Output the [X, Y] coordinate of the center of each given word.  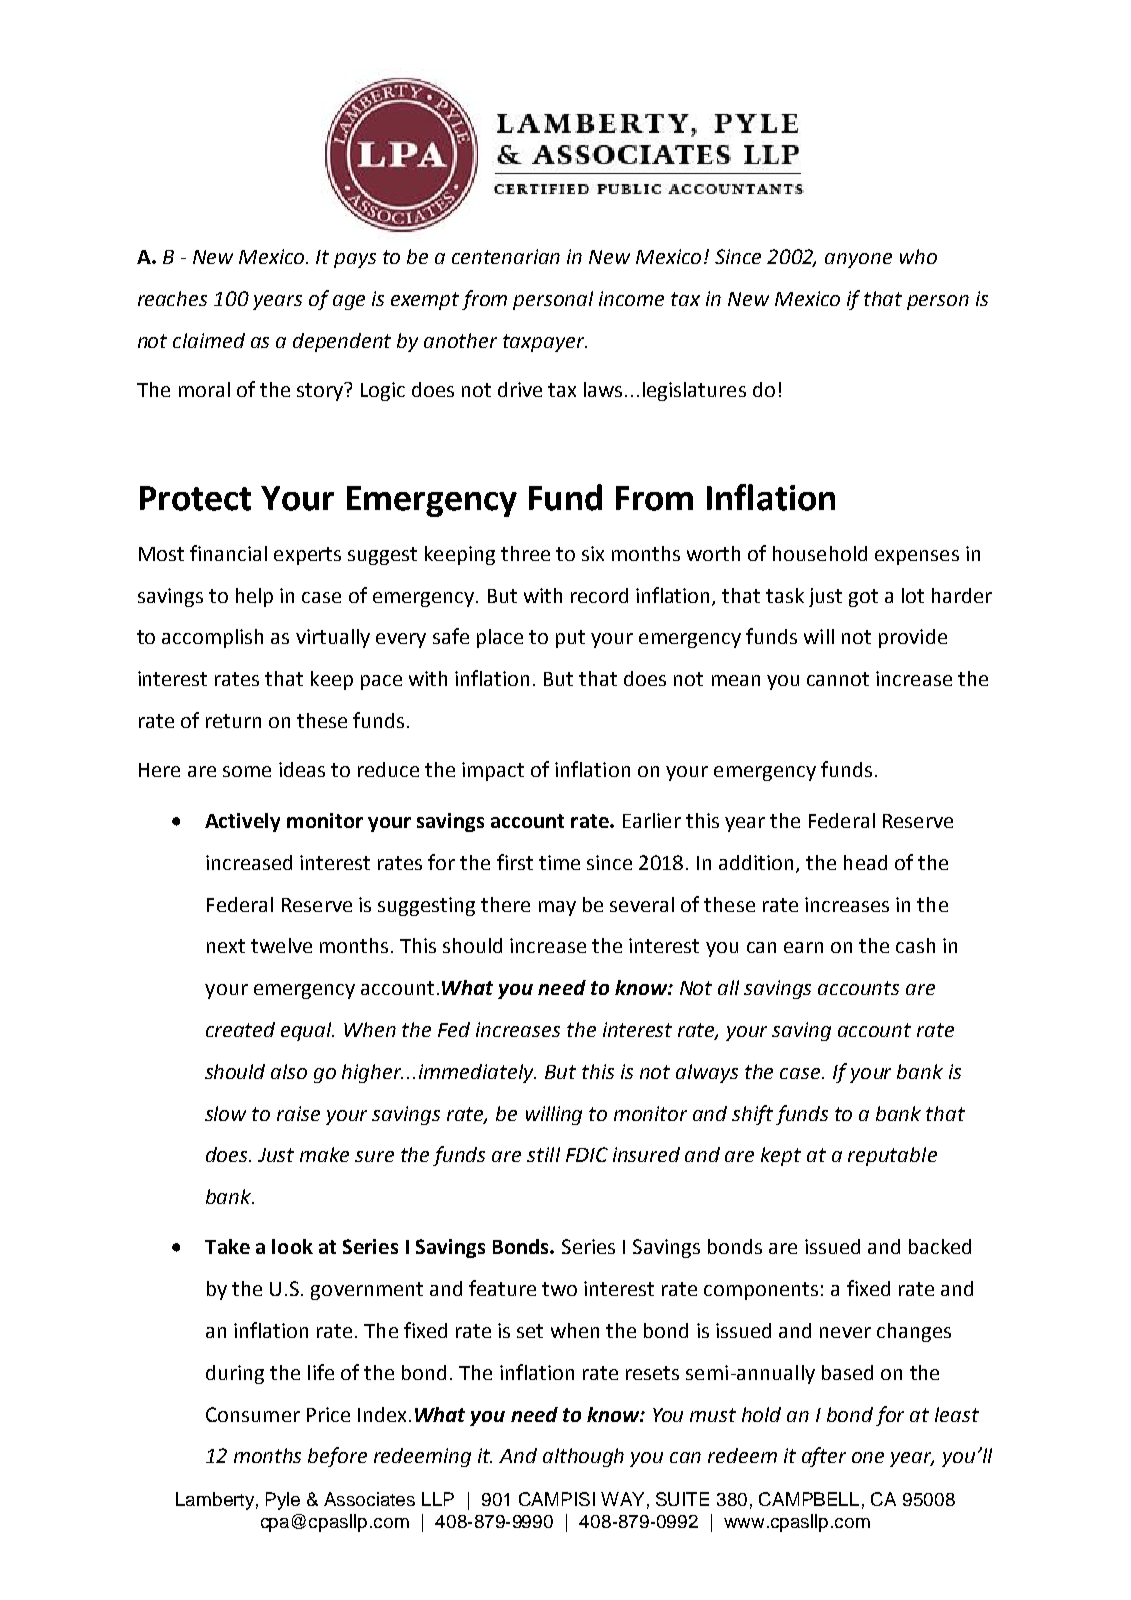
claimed [209, 340]
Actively [242, 822]
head [865, 862]
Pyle [283, 1501]
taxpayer [545, 343]
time [559, 862]
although [583, 1457]
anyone [858, 260]
